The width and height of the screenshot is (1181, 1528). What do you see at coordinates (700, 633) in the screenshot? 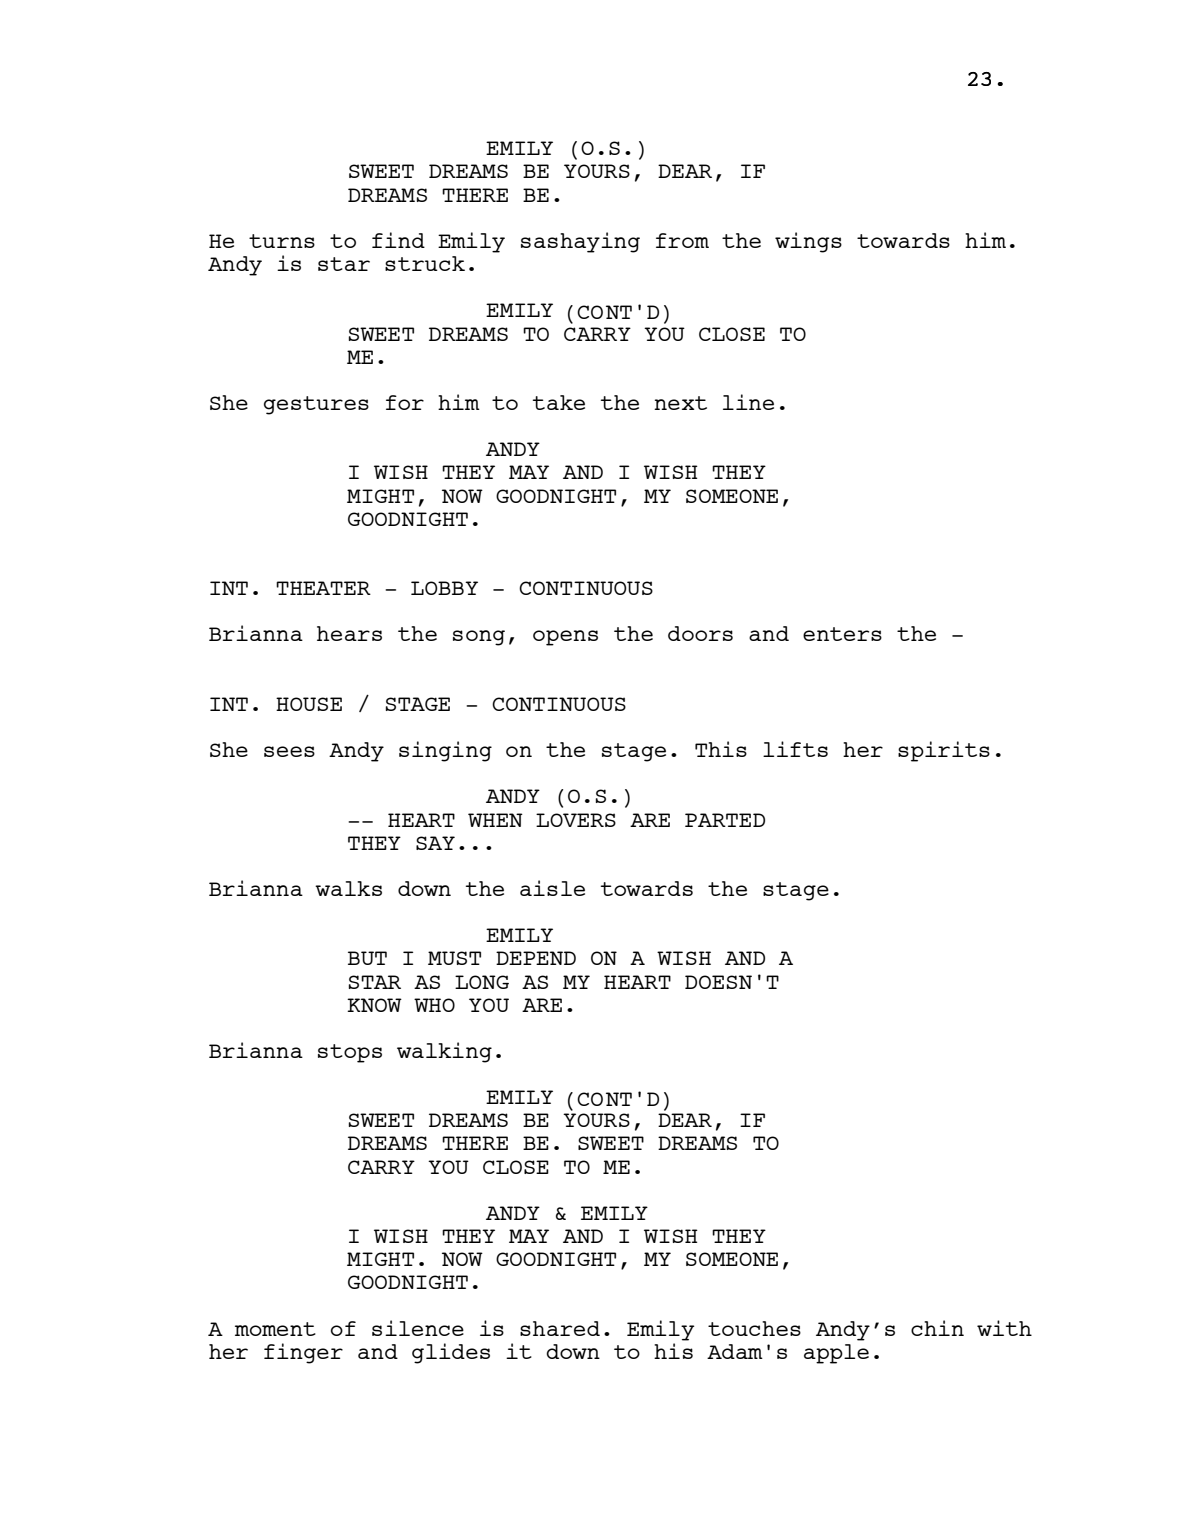
I see `doors` at bounding box center [700, 633].
